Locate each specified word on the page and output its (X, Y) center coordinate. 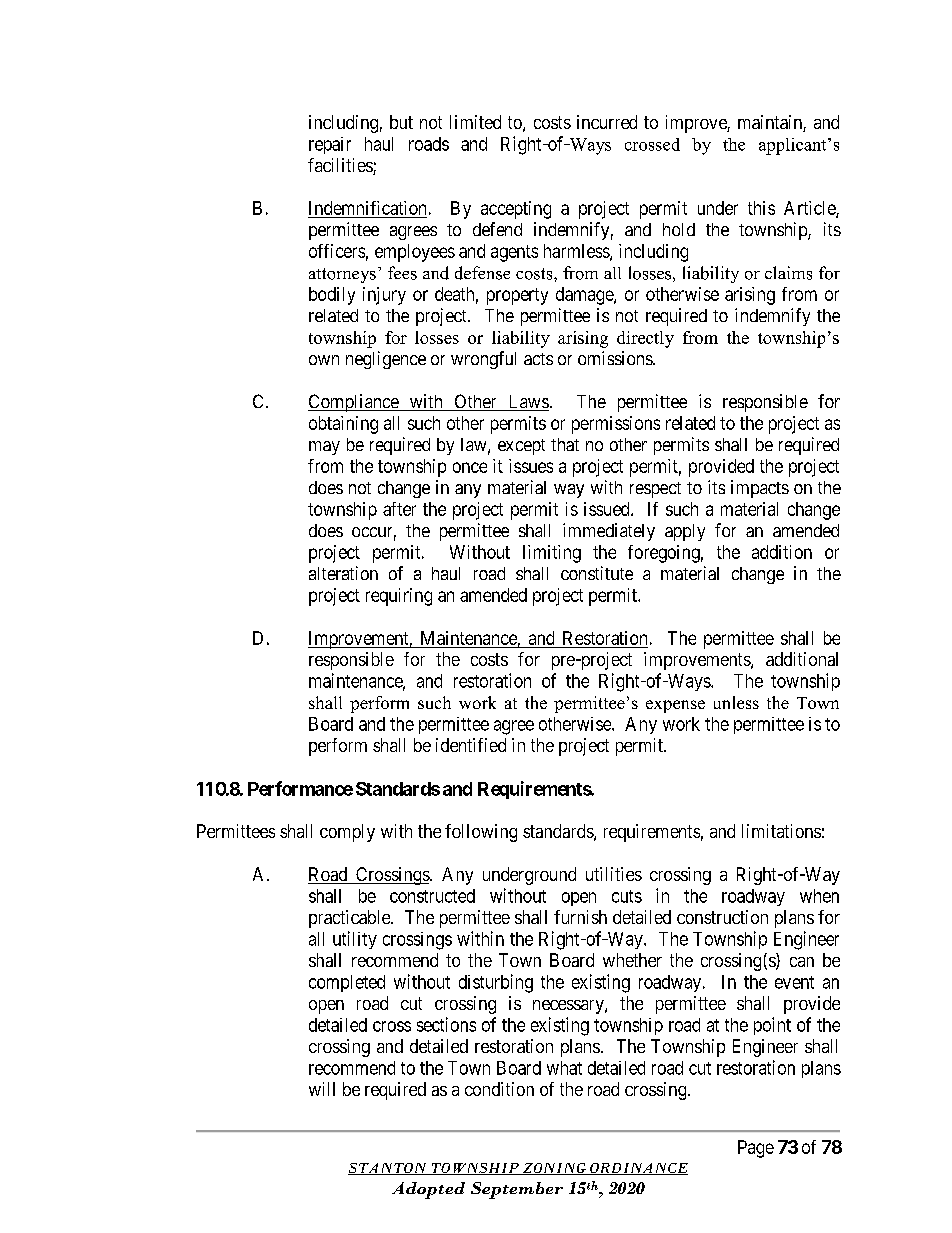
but (401, 122)
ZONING (554, 1169)
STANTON (388, 1169)
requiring (399, 597)
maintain (771, 123)
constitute (597, 573)
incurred (607, 122)
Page (756, 1149)
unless (736, 702)
